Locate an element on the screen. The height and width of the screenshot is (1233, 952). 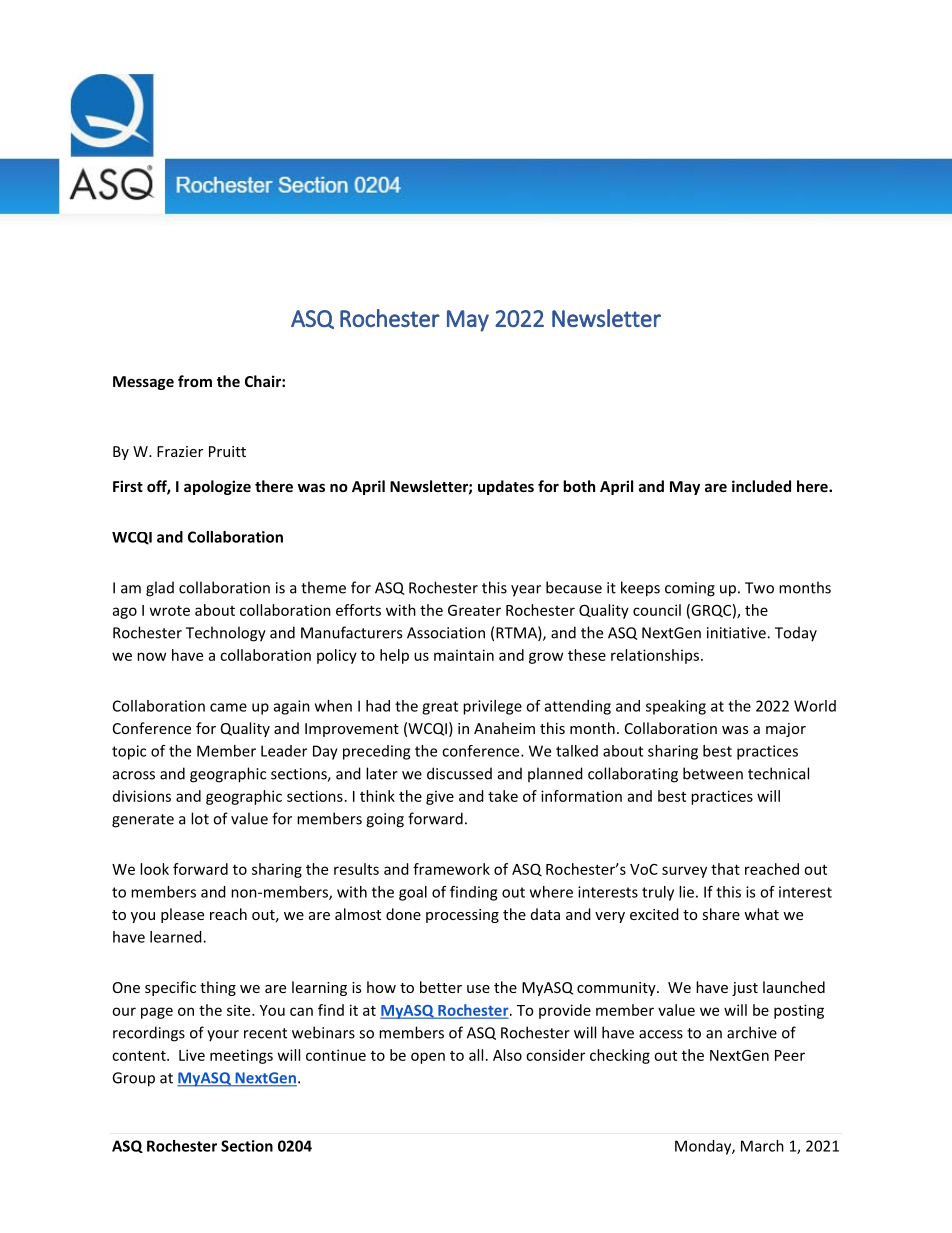
across is located at coordinates (134, 775).
